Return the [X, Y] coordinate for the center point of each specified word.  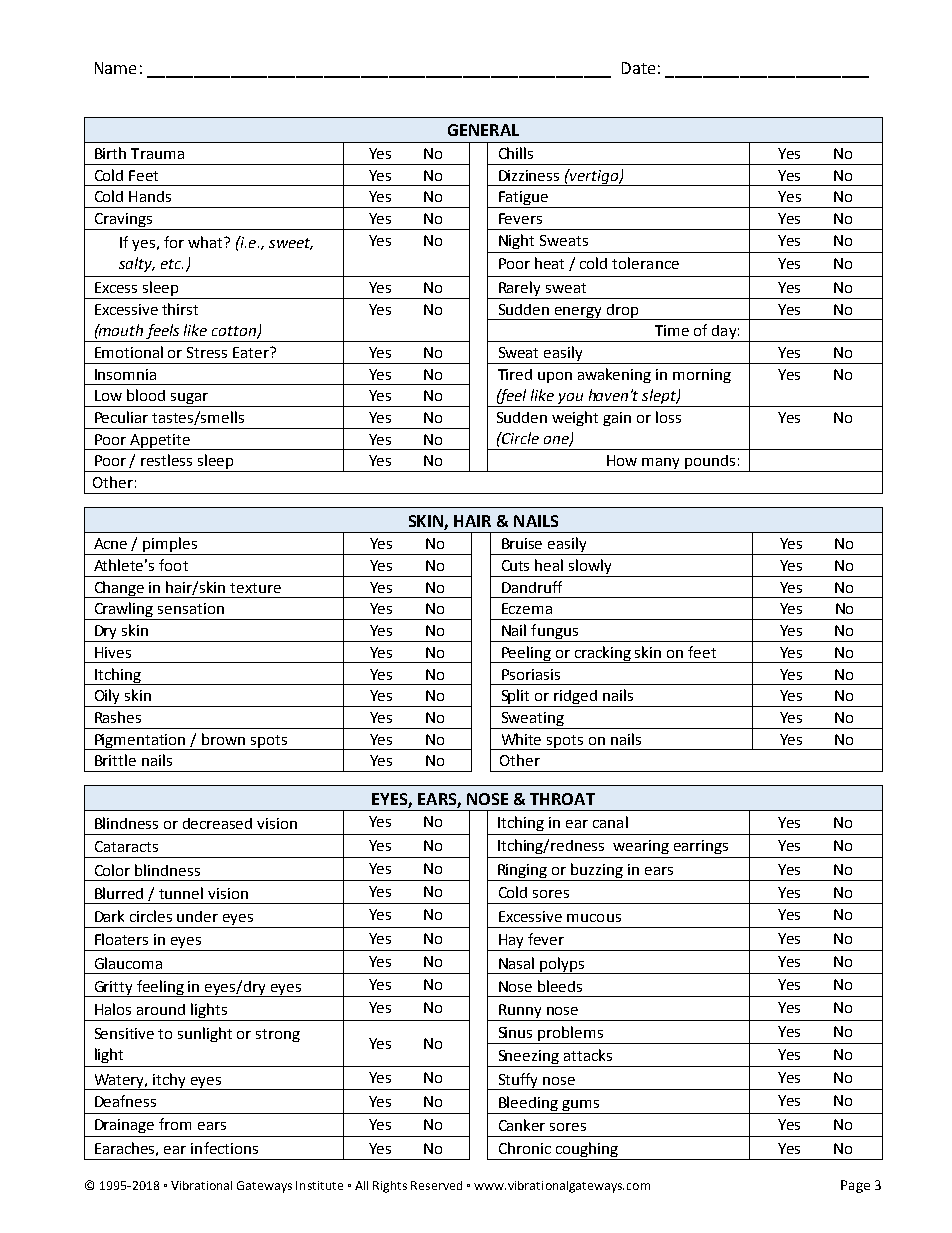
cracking [603, 654]
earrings [701, 847]
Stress [207, 352]
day [724, 333]
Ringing [522, 871]
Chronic [525, 1148]
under [197, 916]
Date [638, 68]
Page [855, 1186]
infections [224, 1148]
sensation [191, 608]
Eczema [527, 608]
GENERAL [483, 130]
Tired [515, 374]
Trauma [157, 153]
